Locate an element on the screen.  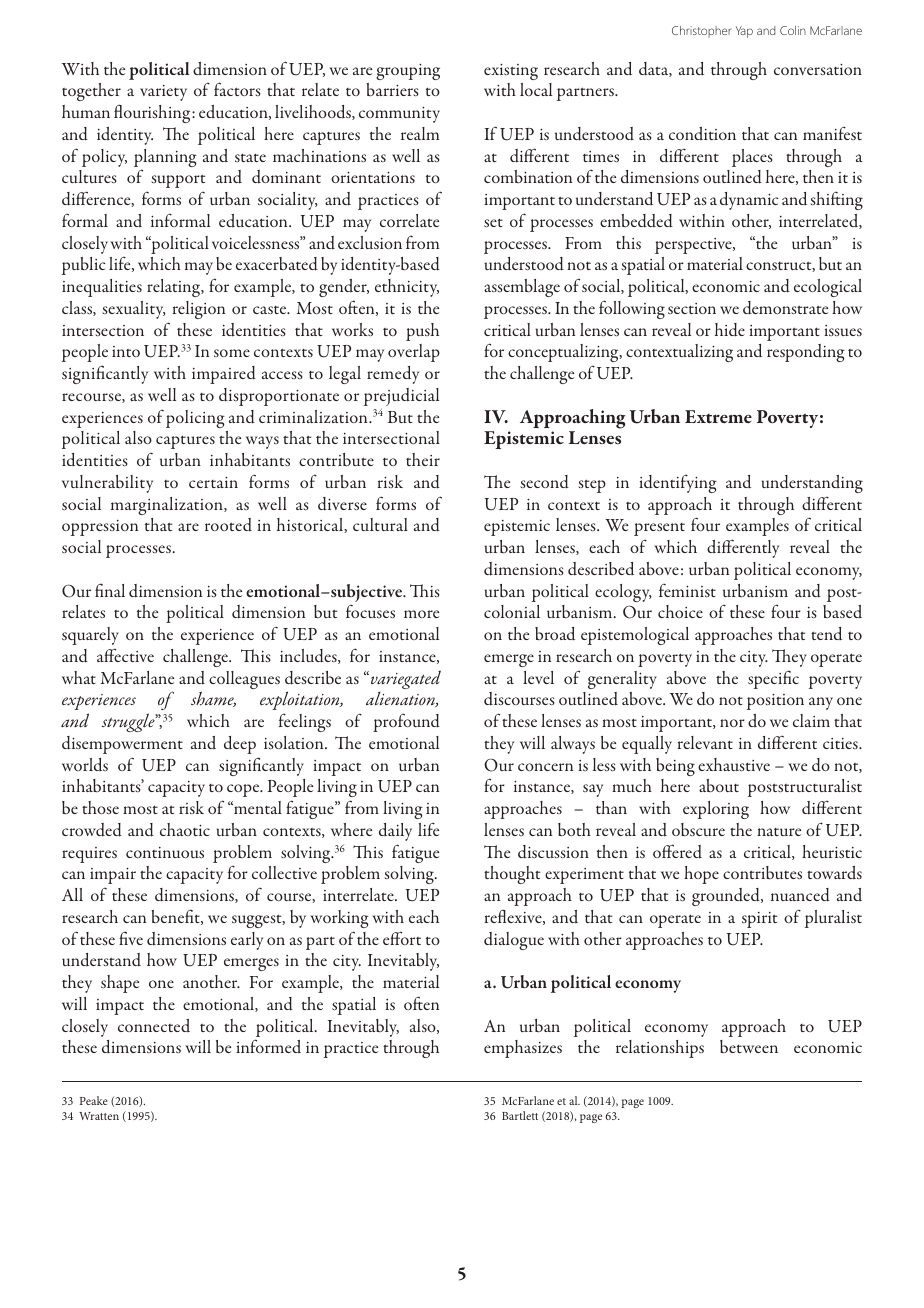
daily is located at coordinates (395, 832).
